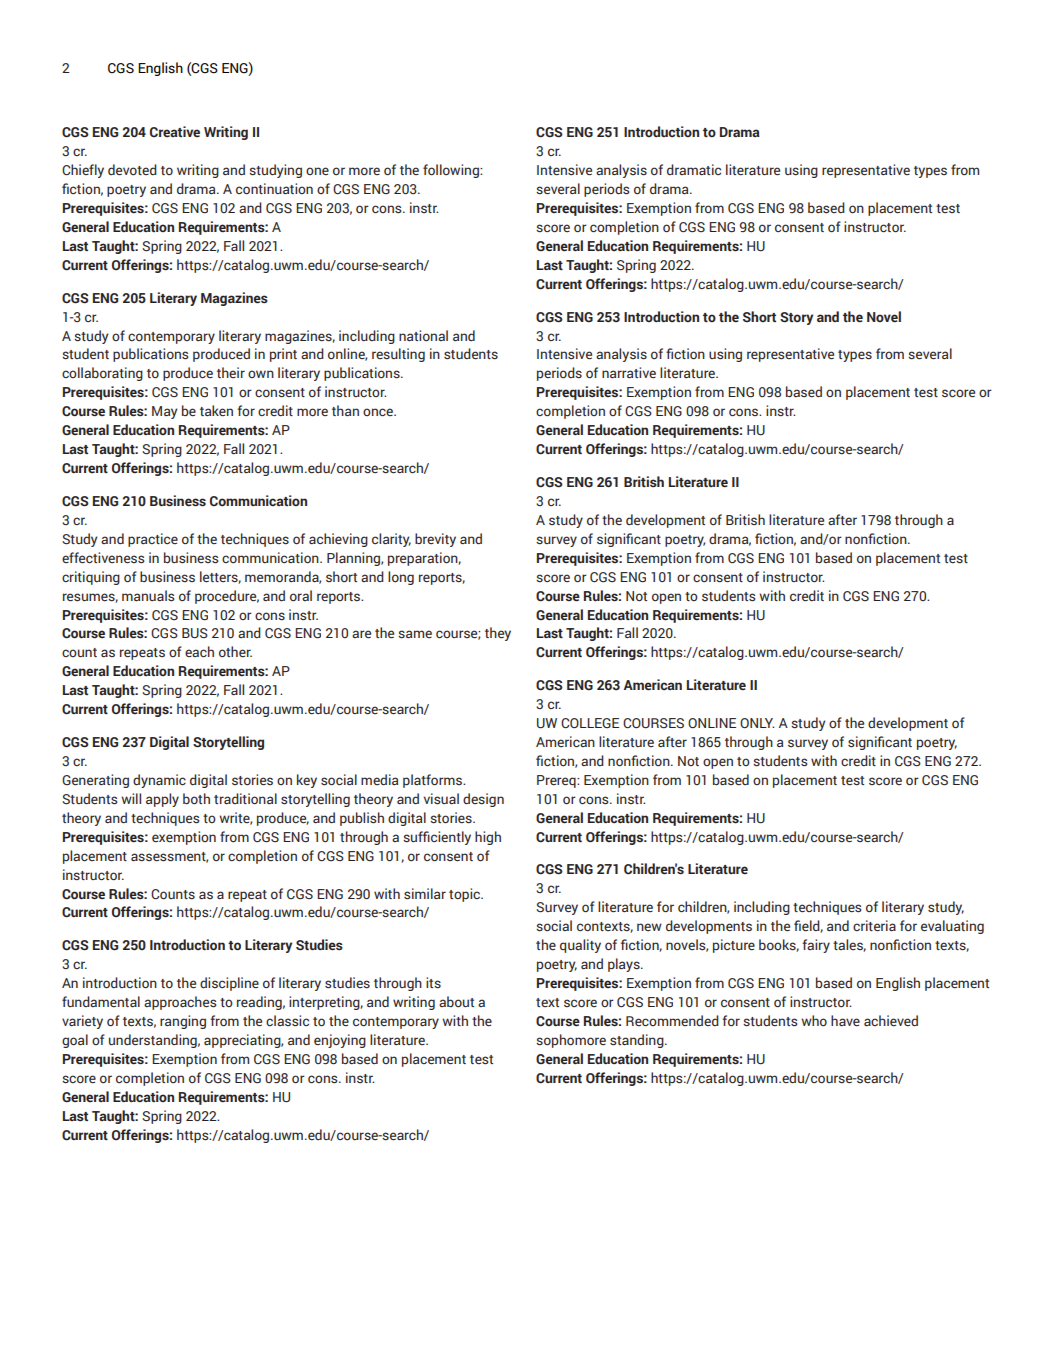  I want to click on COLLEGE, so click(590, 723).
